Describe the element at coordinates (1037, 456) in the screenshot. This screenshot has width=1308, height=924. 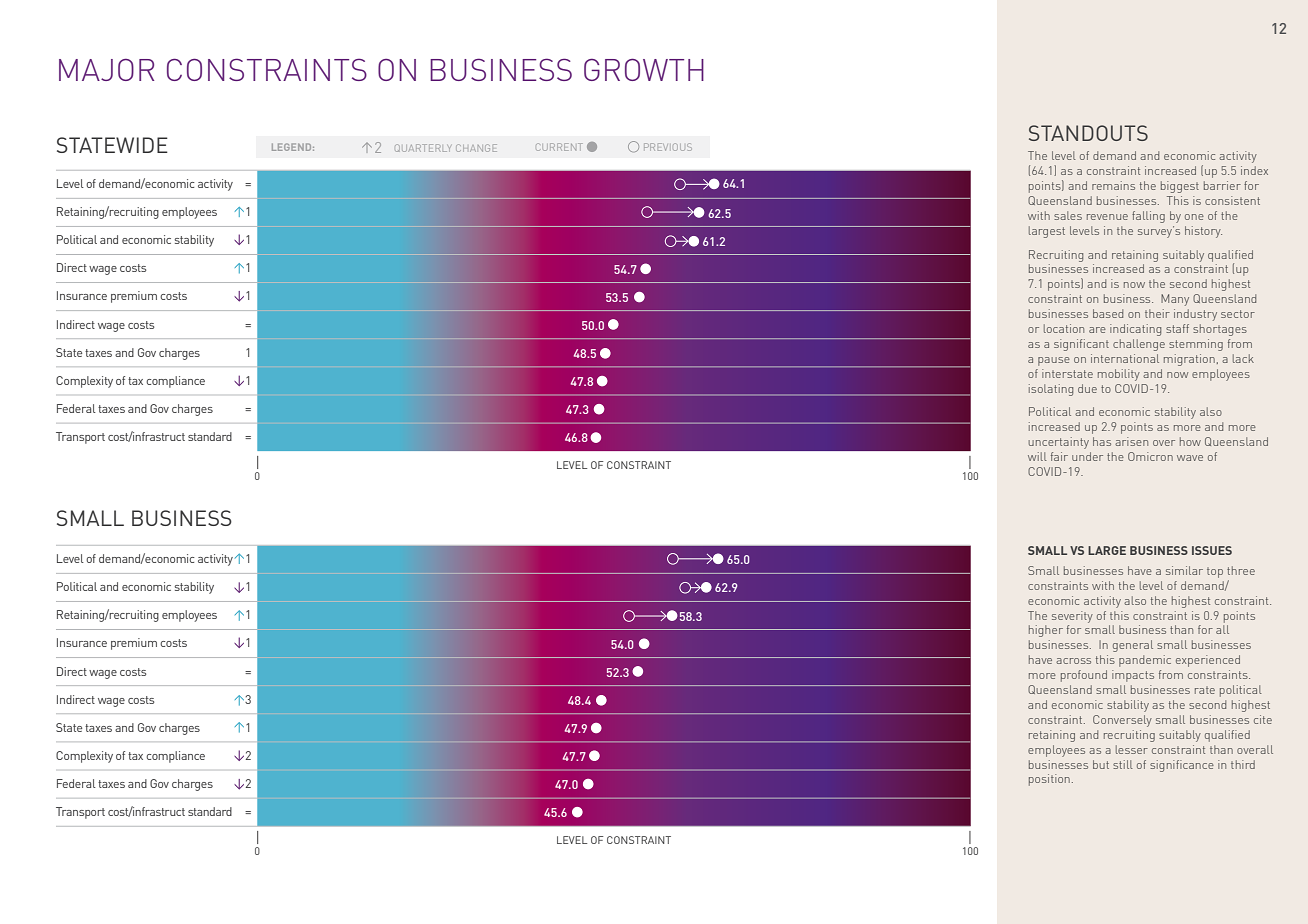
I see `will` at that location.
